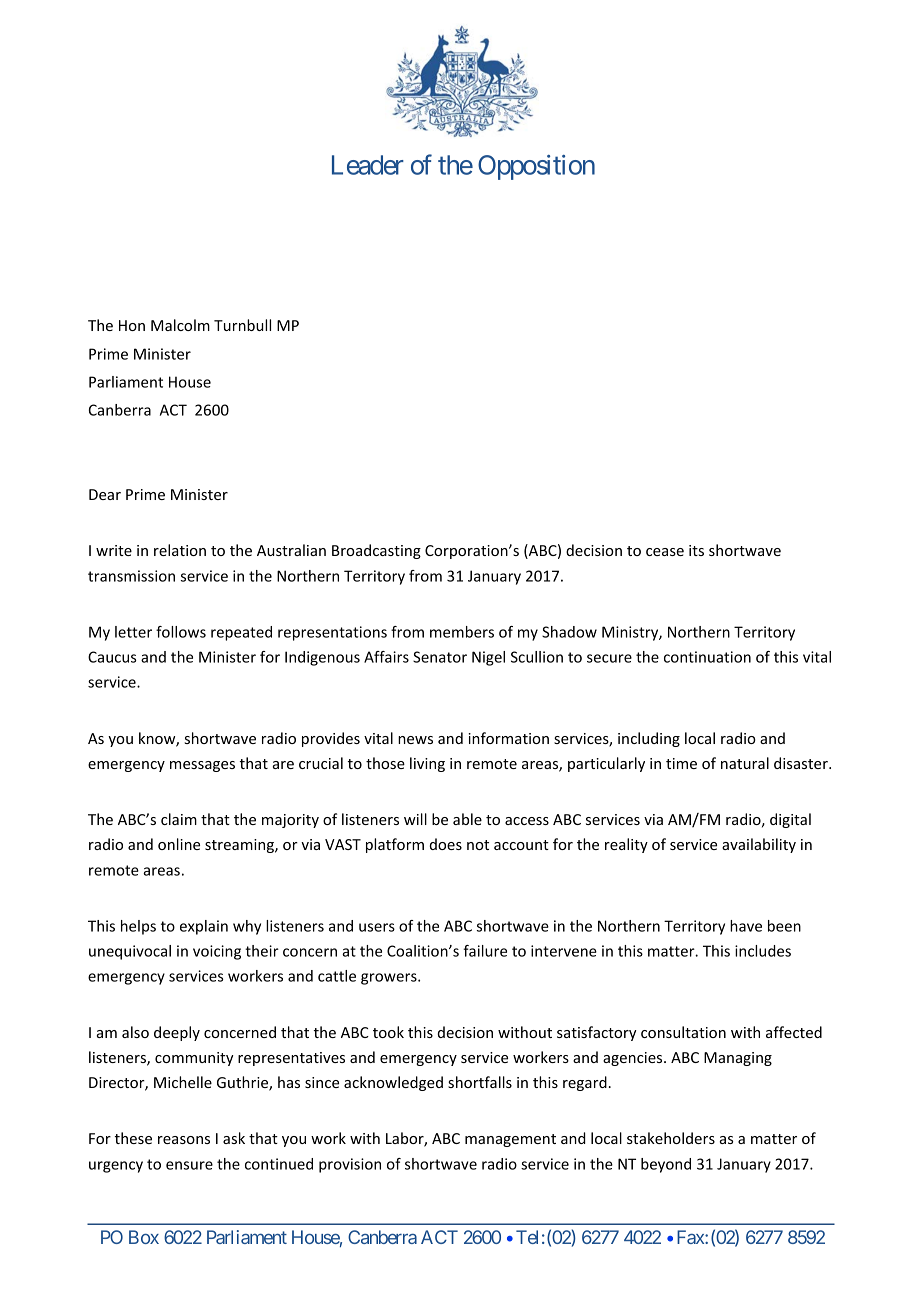 The image size is (924, 1308). What do you see at coordinates (440, 657) in the document?
I see `Senator` at bounding box center [440, 657].
